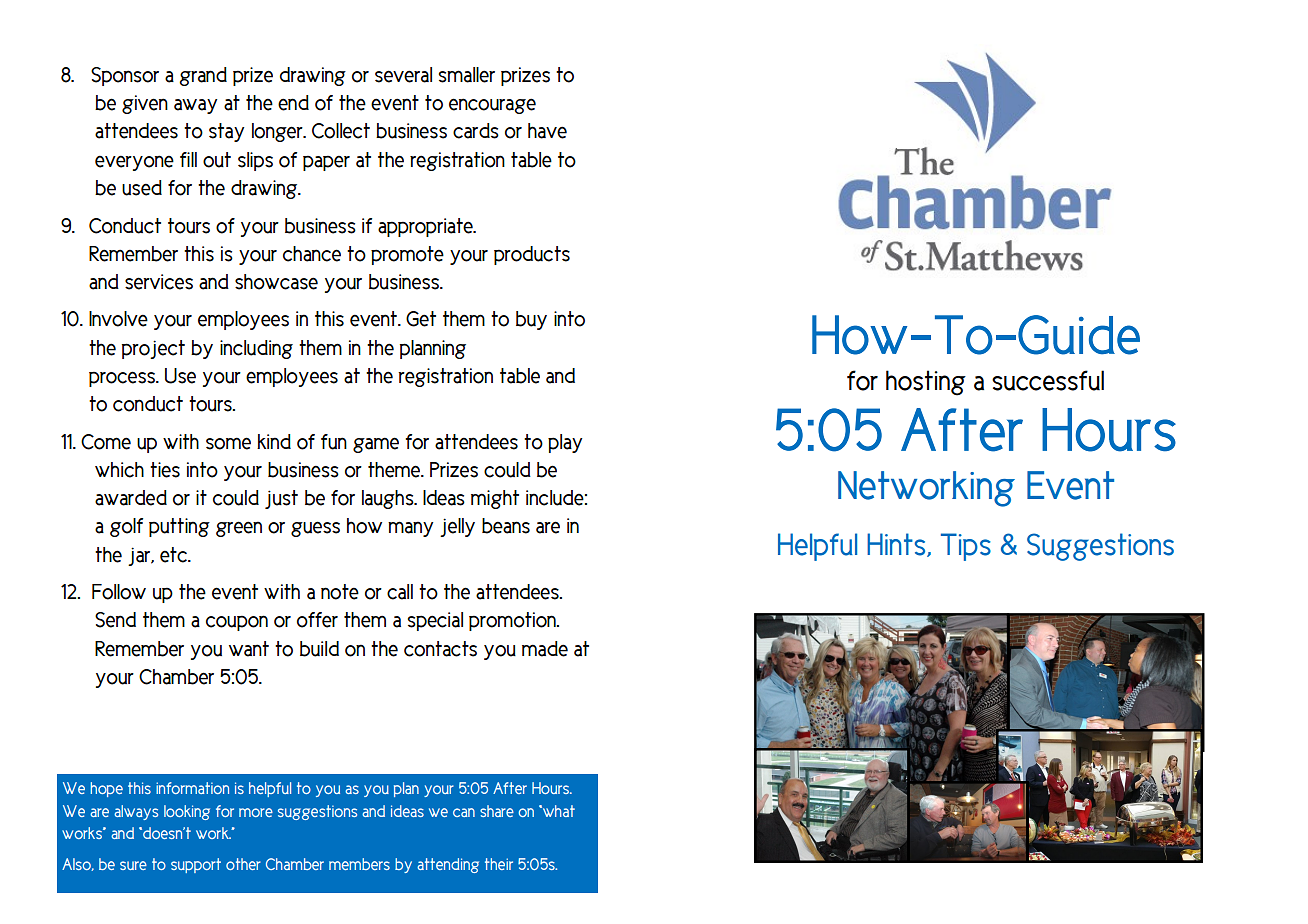  What do you see at coordinates (492, 106) in the screenshot?
I see `encourage` at bounding box center [492, 106].
